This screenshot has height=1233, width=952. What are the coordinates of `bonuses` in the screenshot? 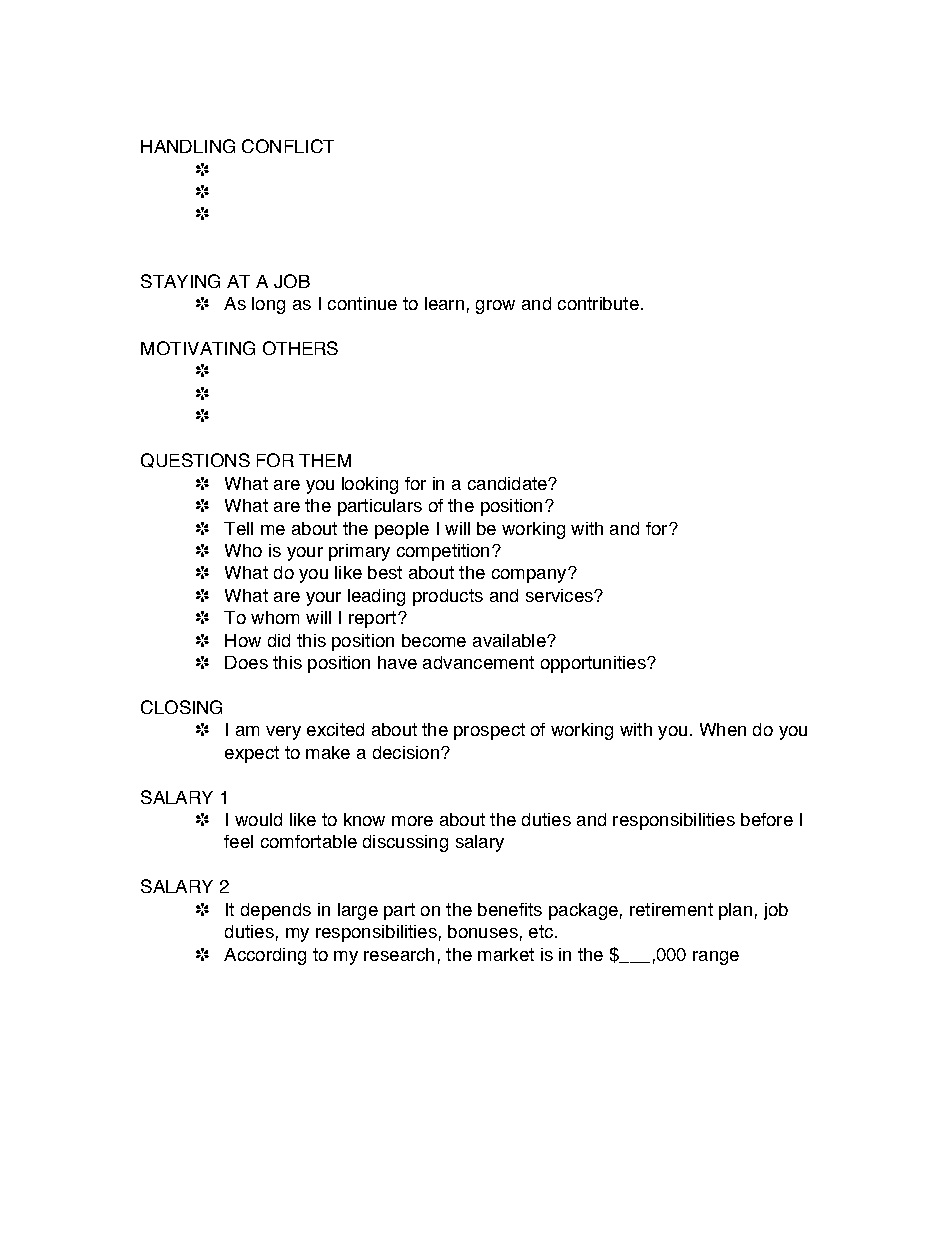 It's located at (483, 931).
